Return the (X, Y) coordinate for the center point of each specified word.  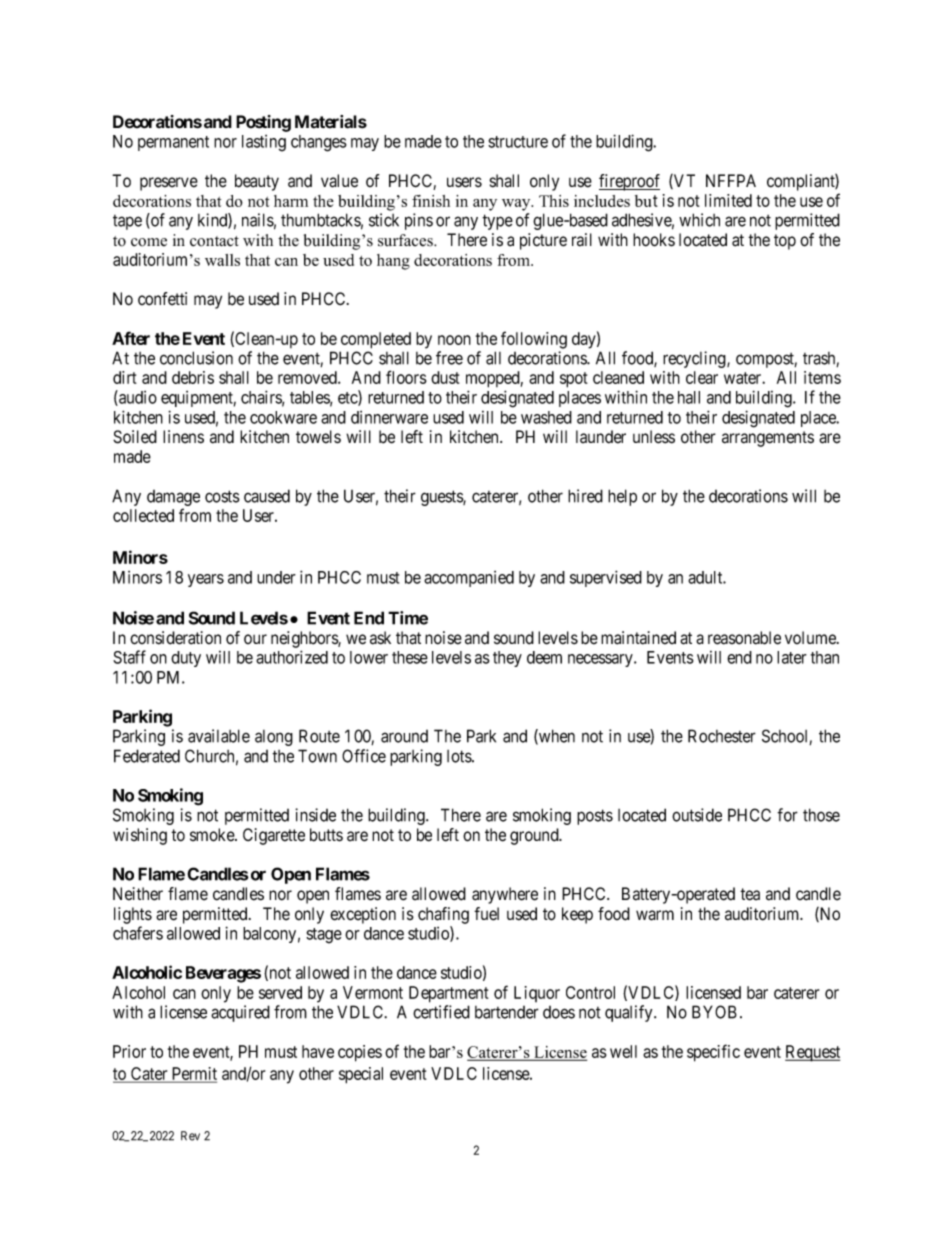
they (507, 659)
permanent (173, 143)
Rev (190, 1136)
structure (518, 142)
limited (728, 200)
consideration (175, 638)
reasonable (744, 638)
